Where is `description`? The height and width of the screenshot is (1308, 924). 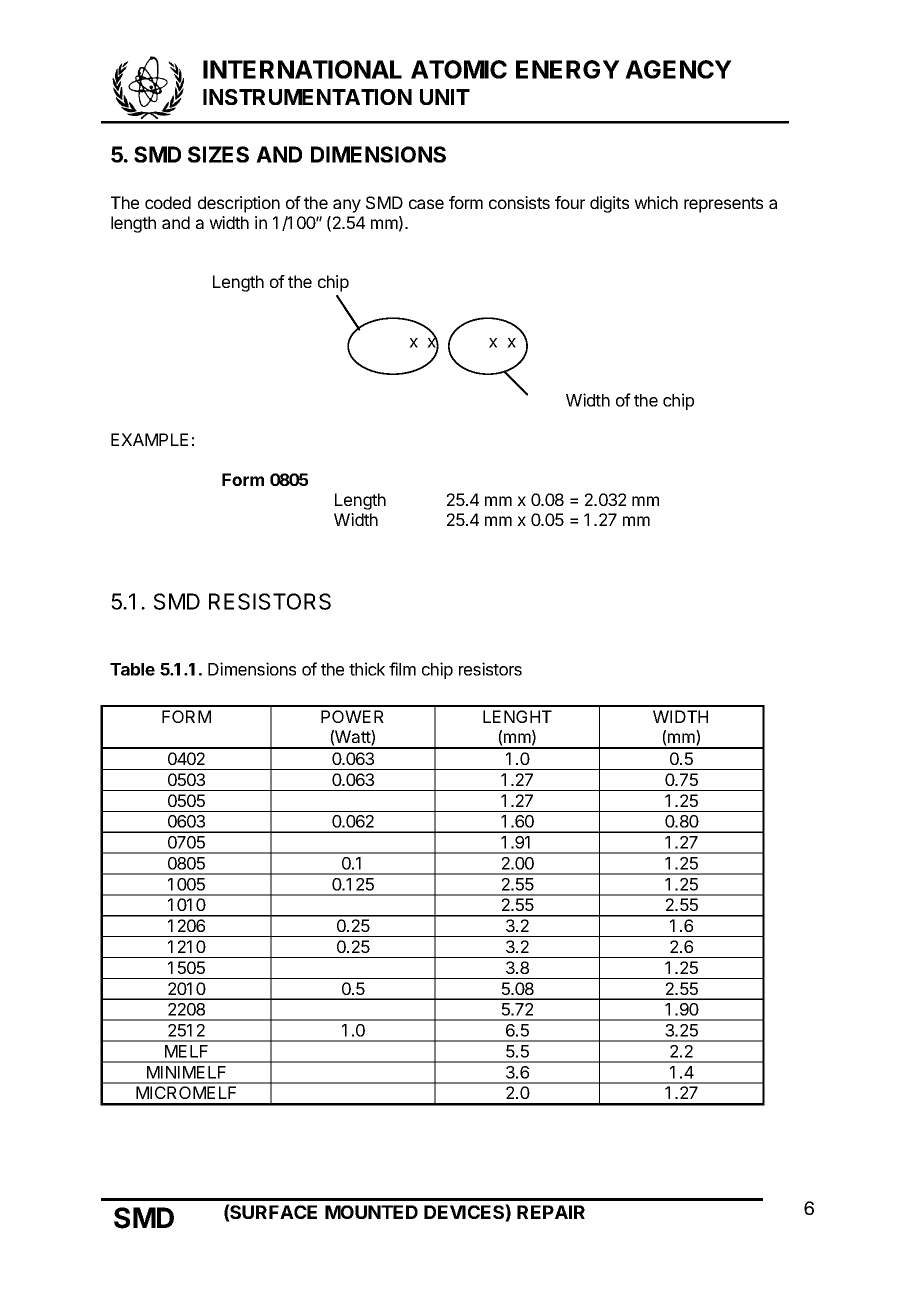 description is located at coordinates (239, 204).
